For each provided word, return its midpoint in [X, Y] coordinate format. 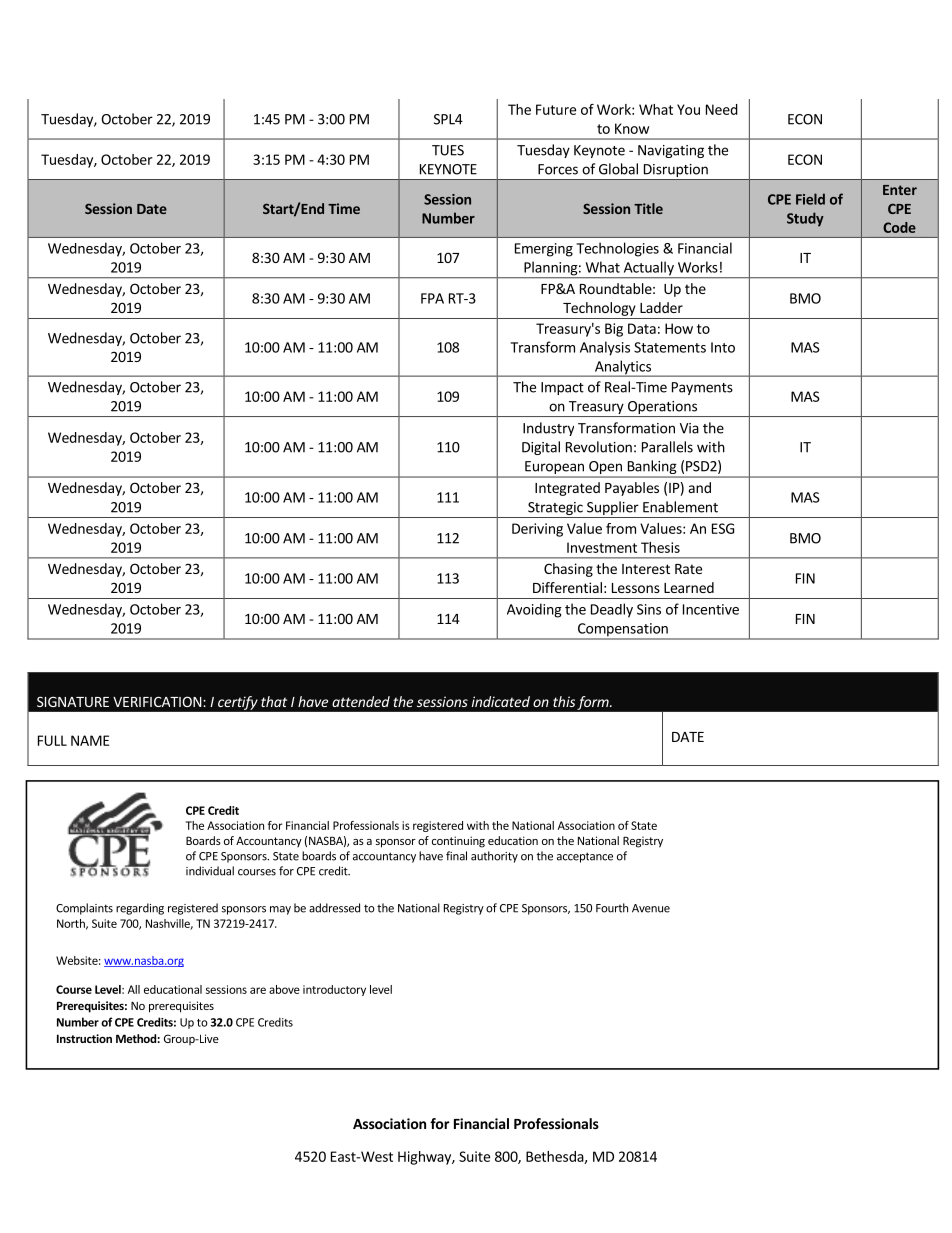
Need [722, 109]
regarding [140, 909]
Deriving [537, 530]
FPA [432, 298]
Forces [558, 169]
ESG [723, 528]
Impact [562, 388]
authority [494, 857]
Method [136, 1038]
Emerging [544, 250]
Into [723, 347]
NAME [90, 740]
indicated [501, 701]
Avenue [651, 908]
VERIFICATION [157, 701]
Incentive [711, 609]
